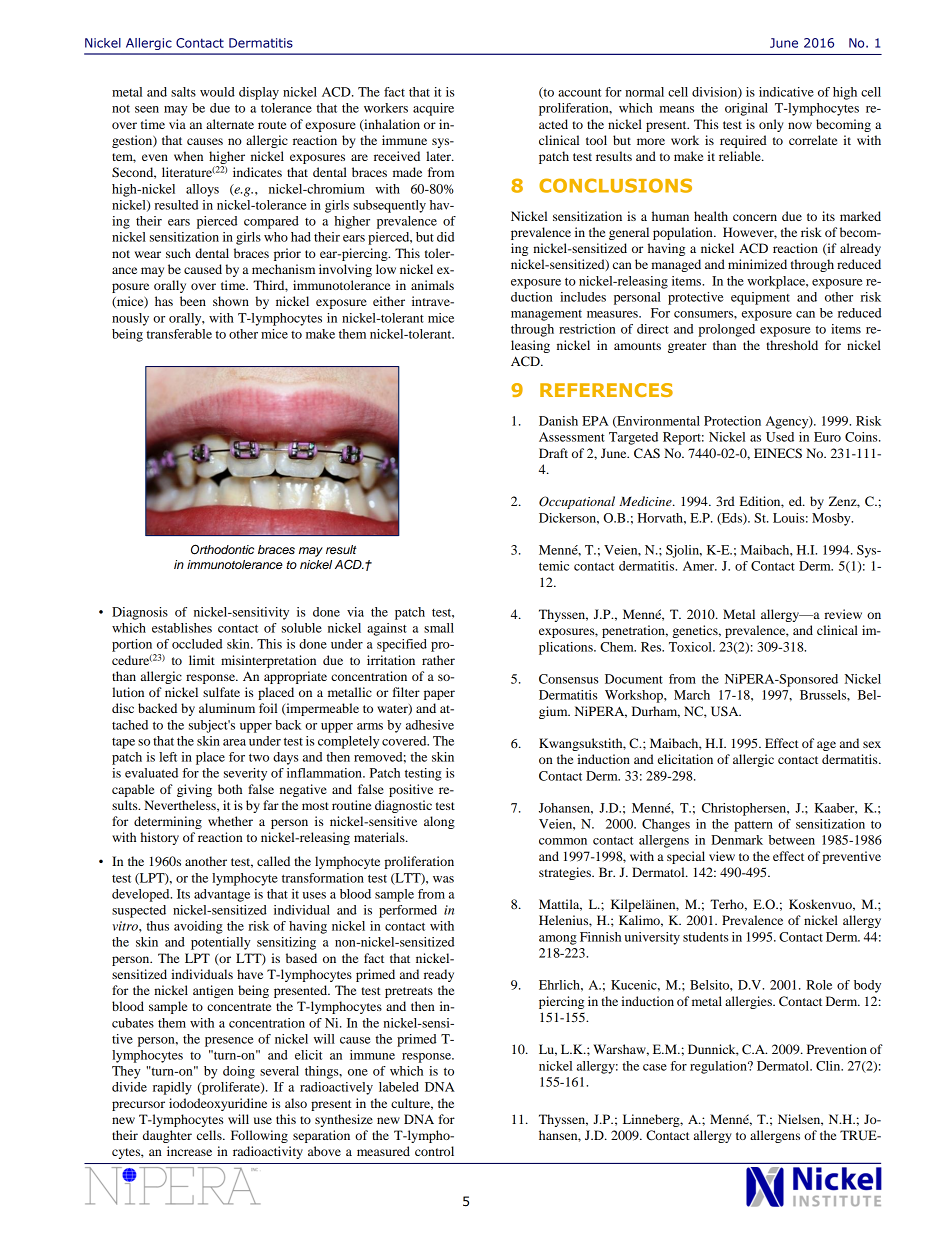  I want to click on only, so click(771, 125).
